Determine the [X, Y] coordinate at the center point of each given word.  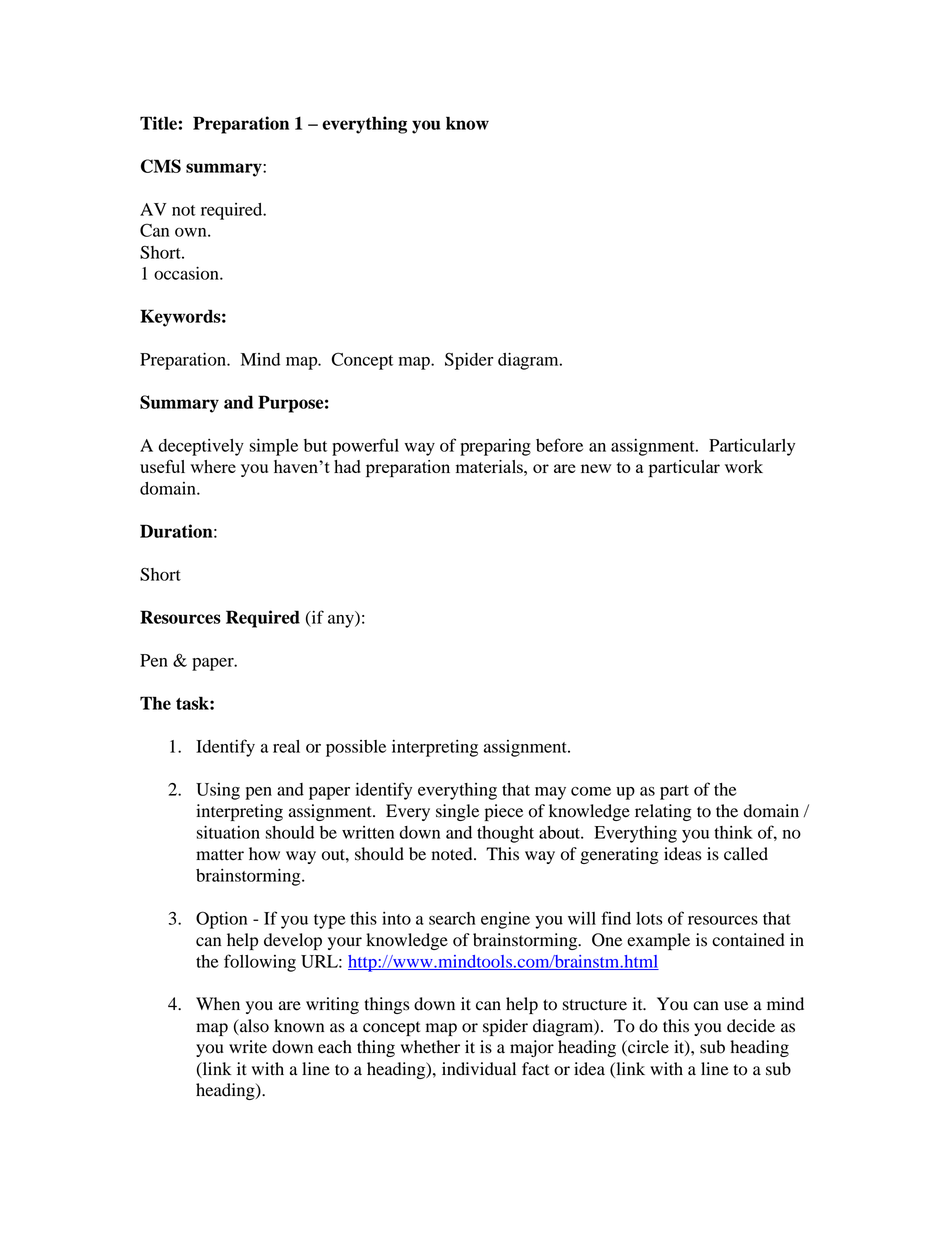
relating [663, 812]
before [559, 445]
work [744, 466]
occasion [187, 273]
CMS [161, 166]
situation [228, 832]
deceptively [201, 447]
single [457, 812]
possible [356, 748]
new [596, 468]
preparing [495, 447]
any [342, 621]
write [248, 1046]
